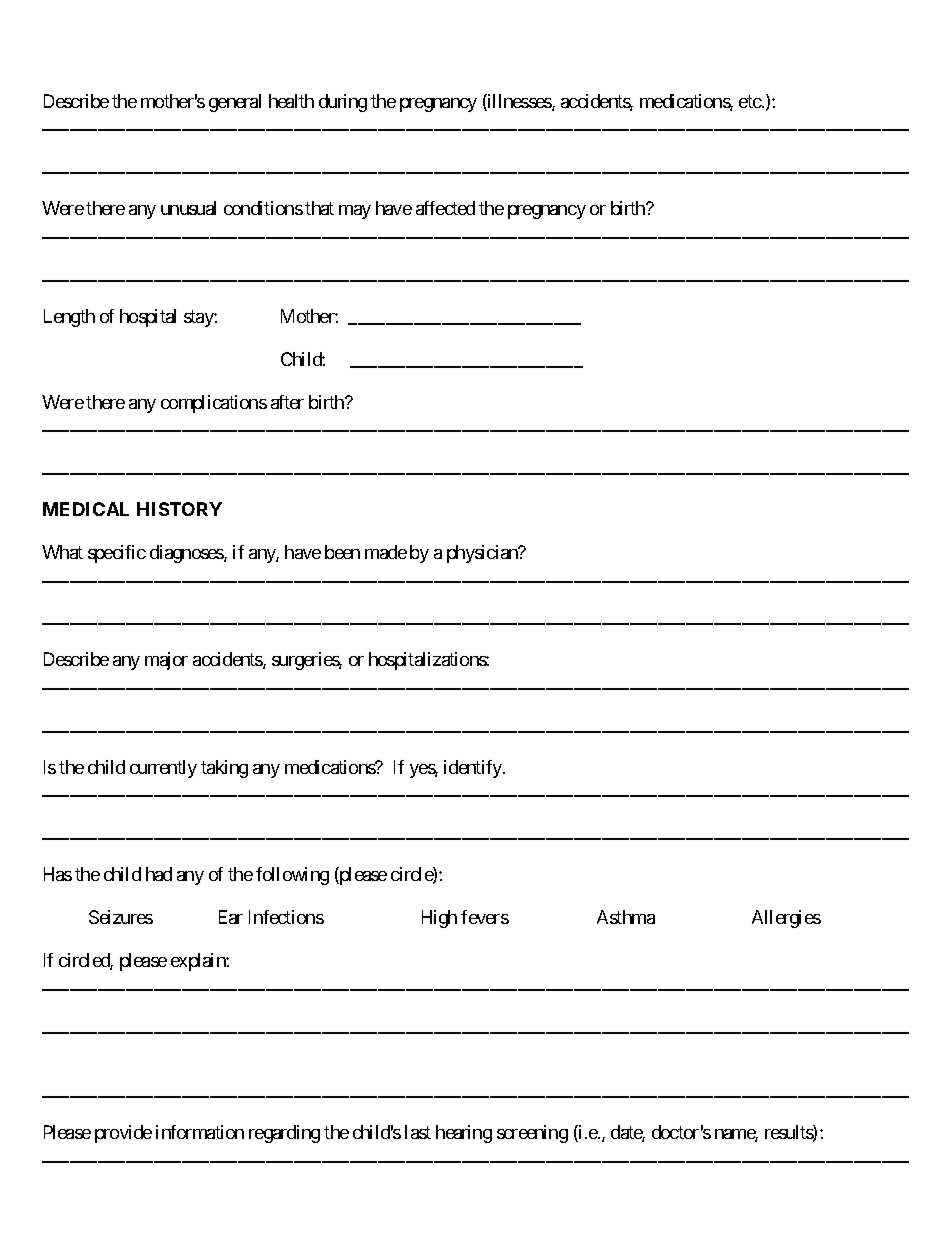 The image size is (952, 1233). What do you see at coordinates (287, 402) in the page?
I see `after` at bounding box center [287, 402].
